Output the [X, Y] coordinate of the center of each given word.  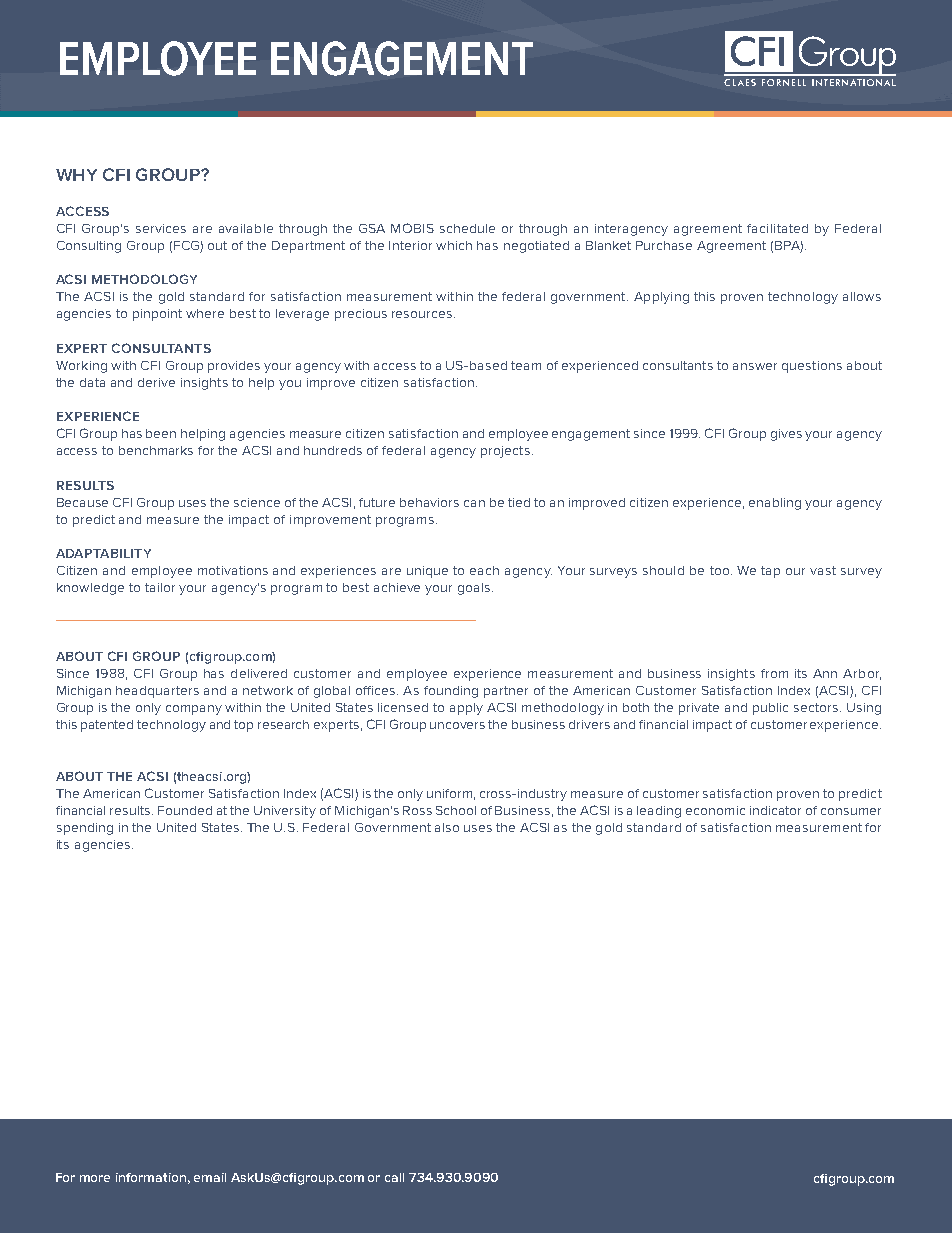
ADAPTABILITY [103, 553]
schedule [467, 228]
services [161, 228]
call [394, 1177]
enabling [775, 504]
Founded [185, 810]
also [447, 827]
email [210, 1177]
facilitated [777, 228]
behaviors [429, 502]
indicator [775, 810]
